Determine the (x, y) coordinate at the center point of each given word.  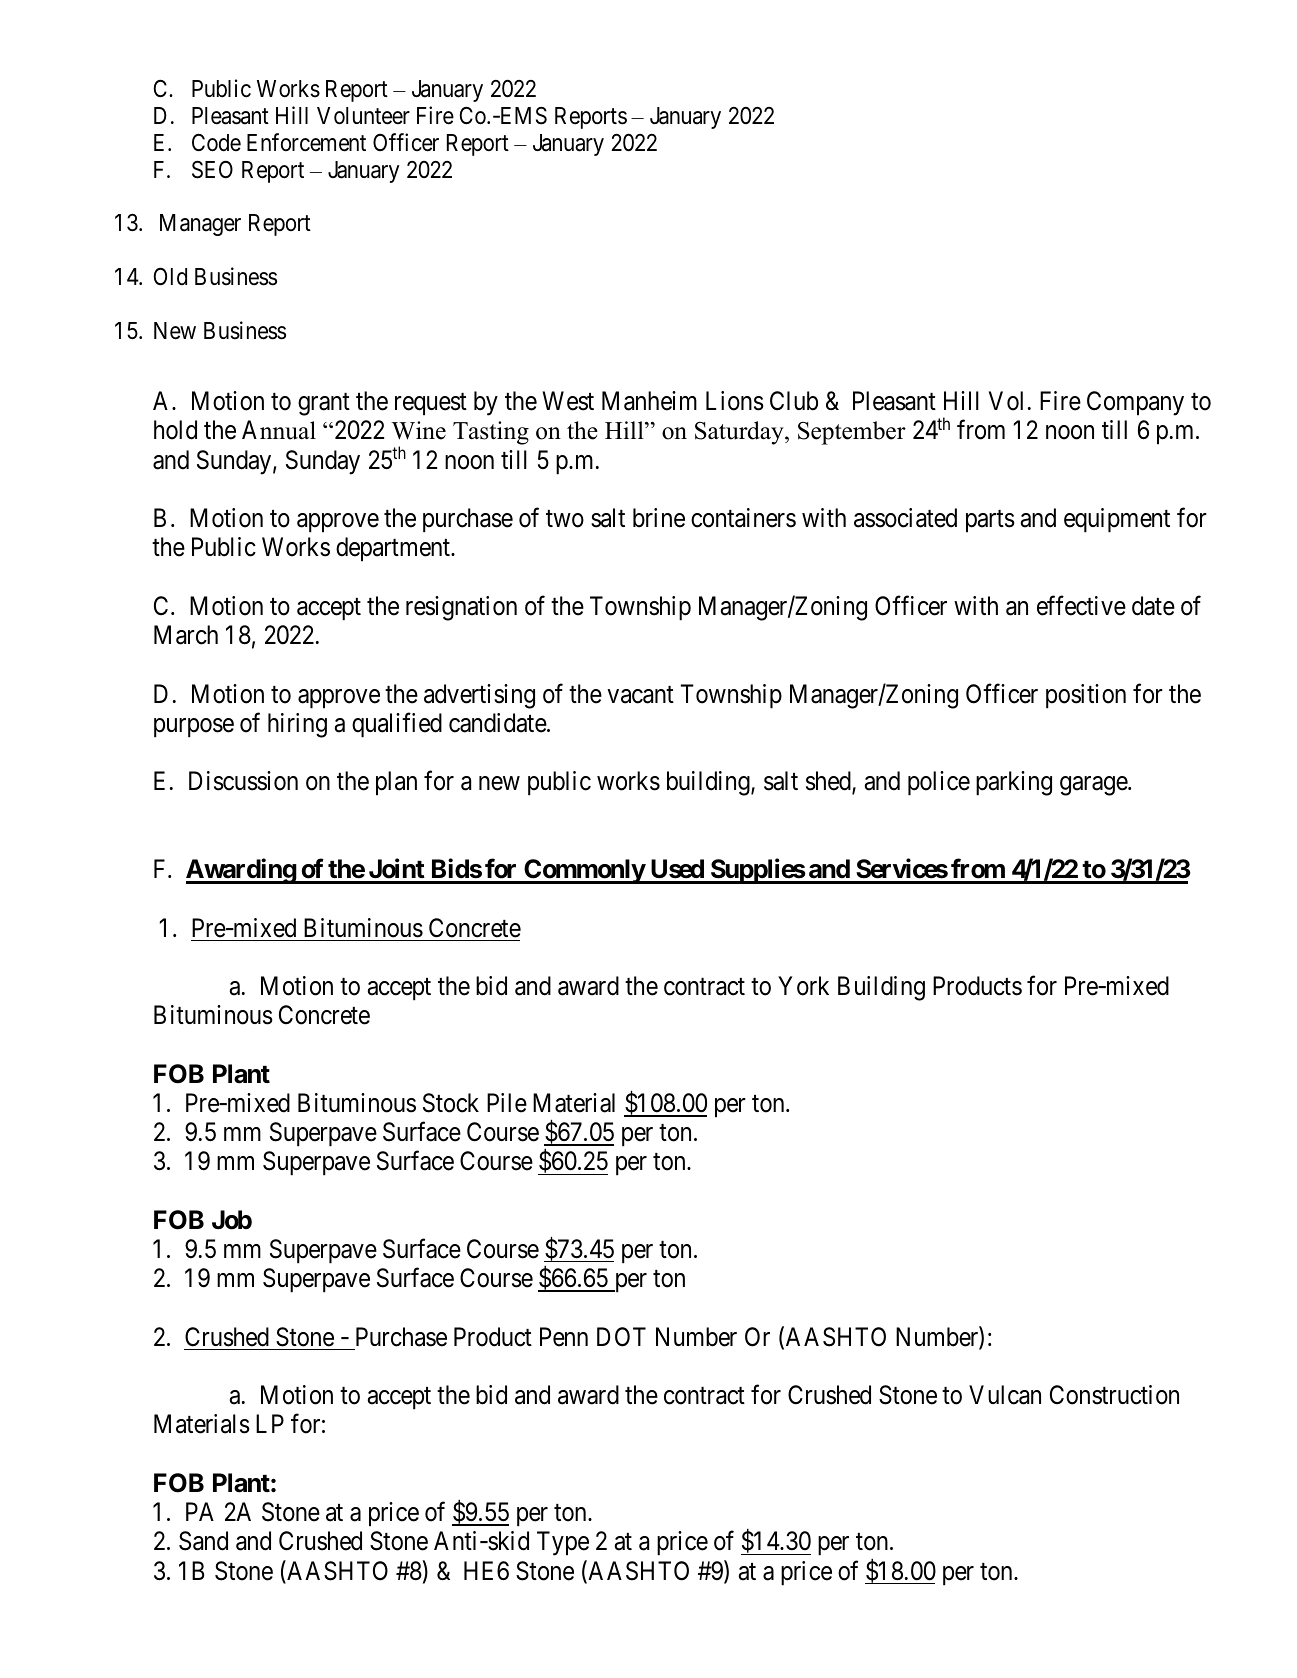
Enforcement (306, 142)
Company (1135, 403)
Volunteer (363, 116)
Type (563, 1544)
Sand (203, 1541)
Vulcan (1005, 1395)
